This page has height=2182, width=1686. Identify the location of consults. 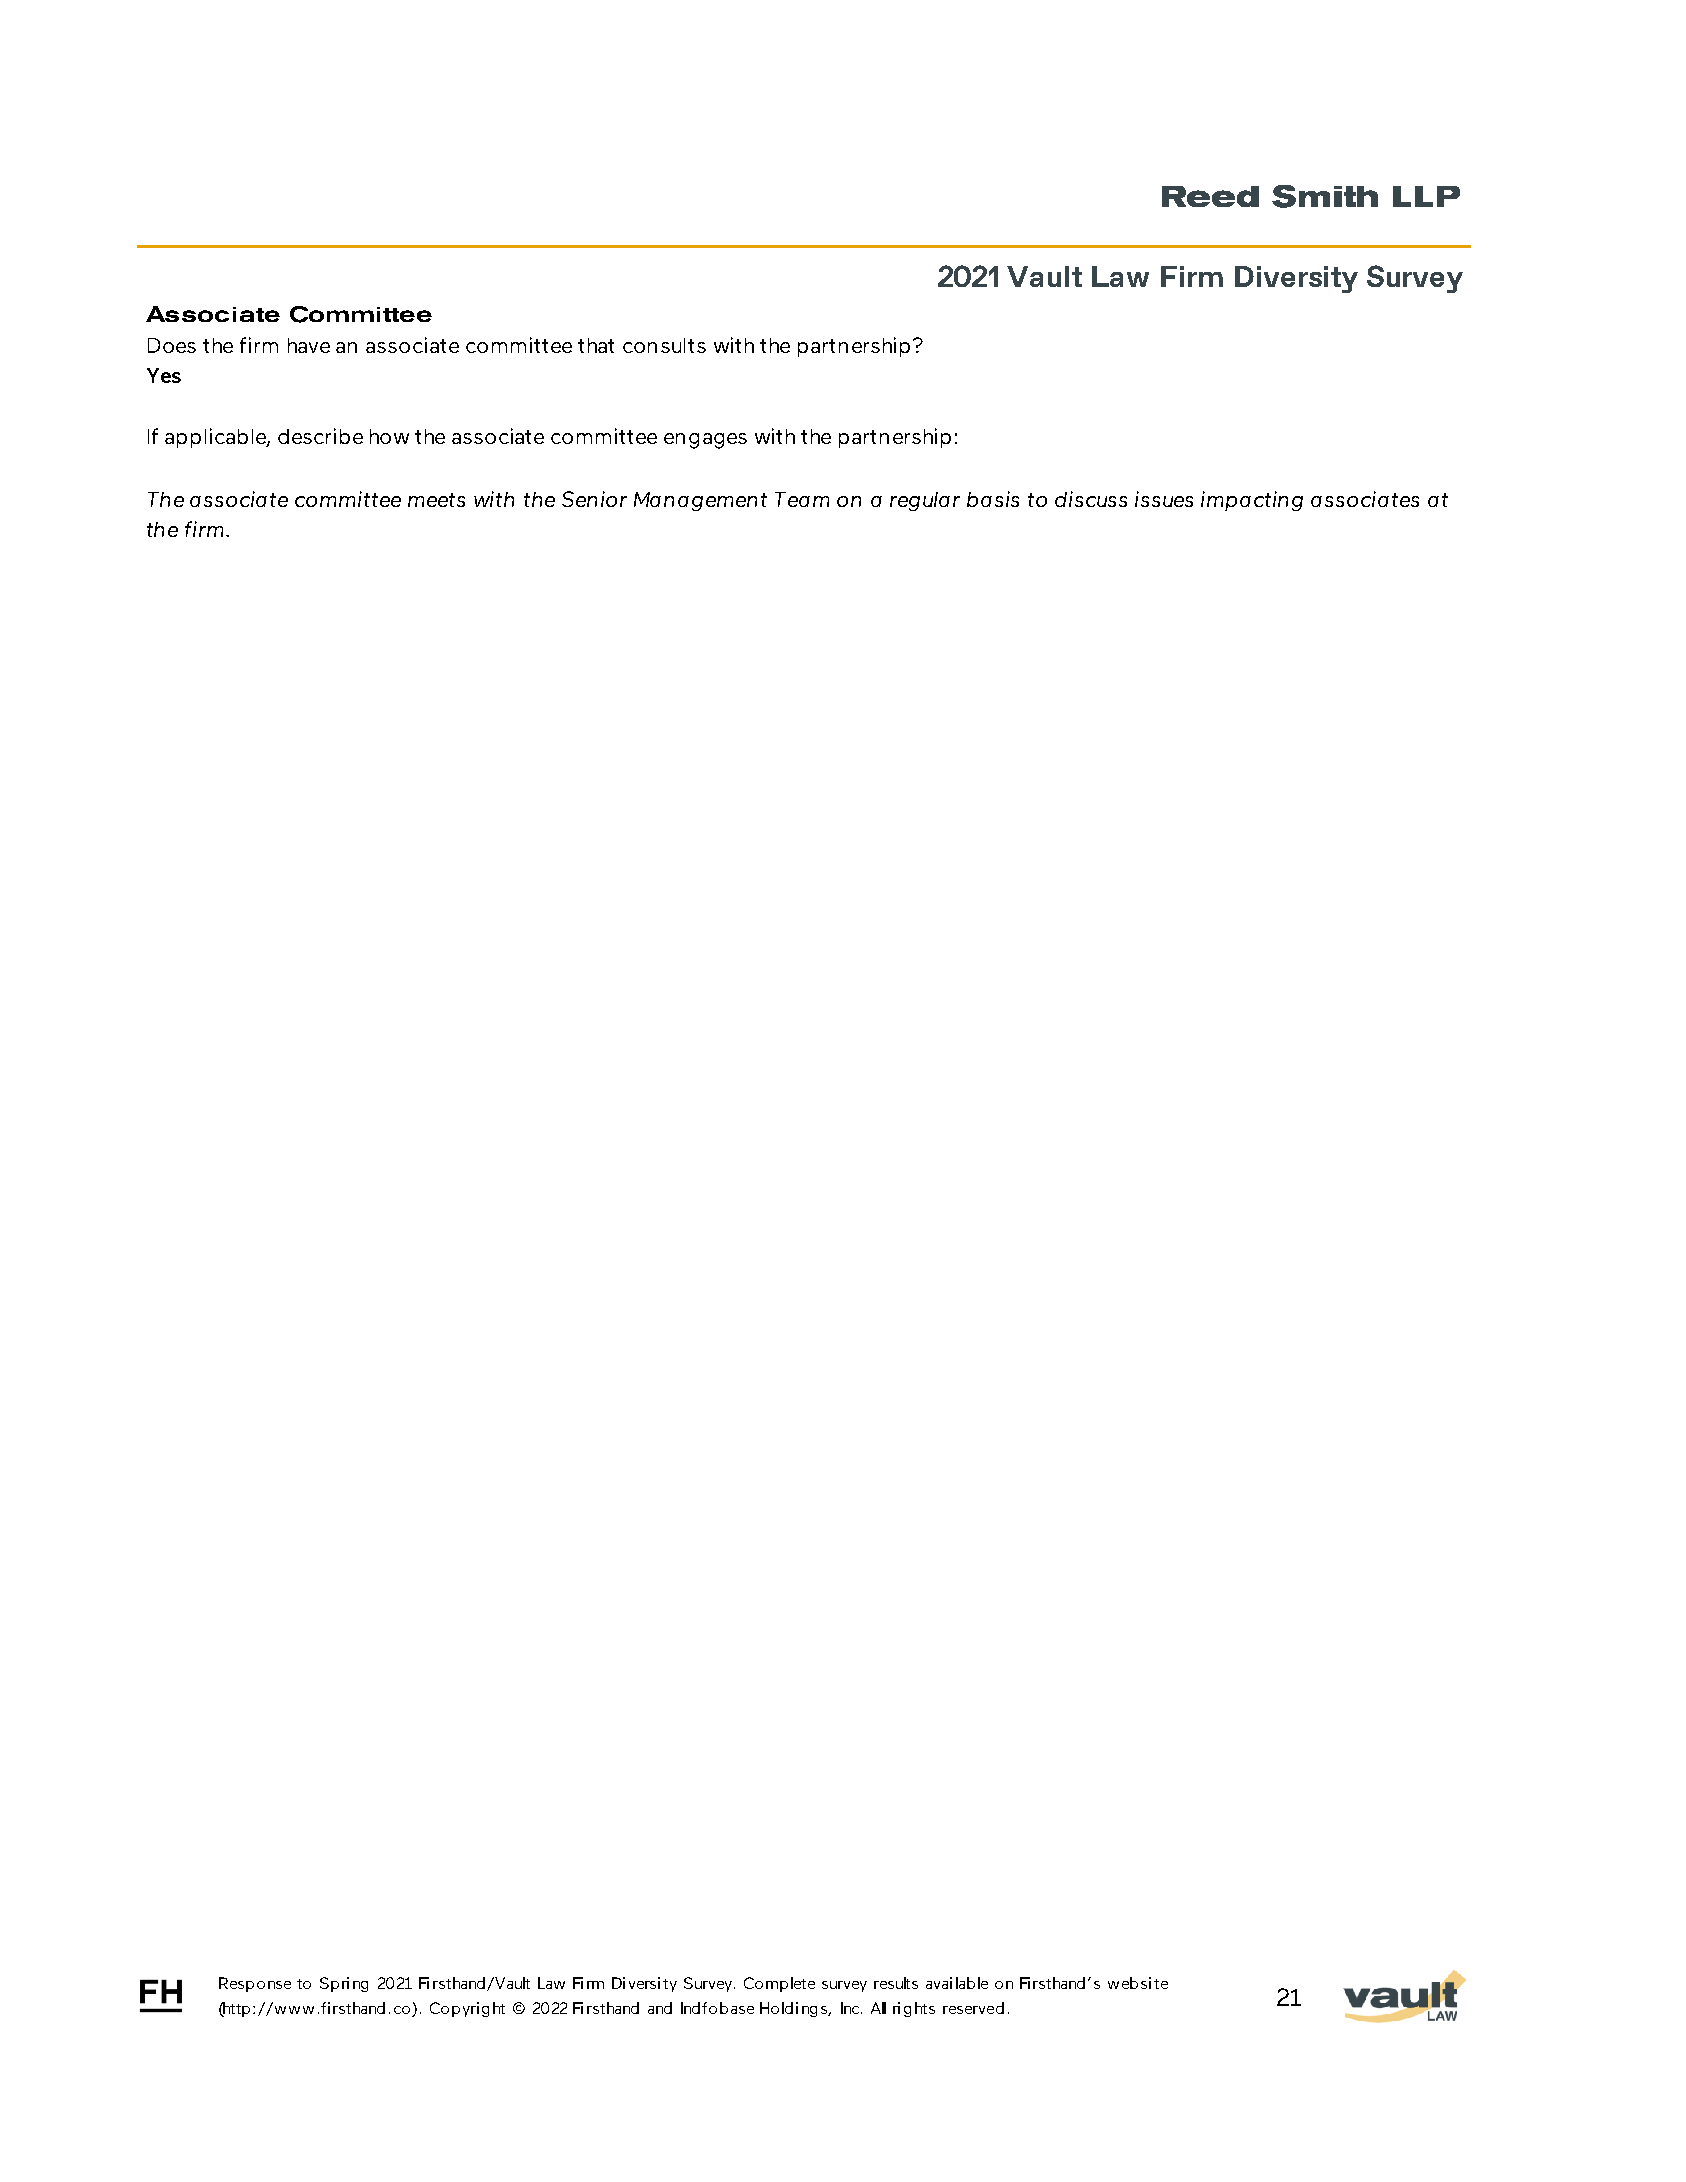
(664, 345).
